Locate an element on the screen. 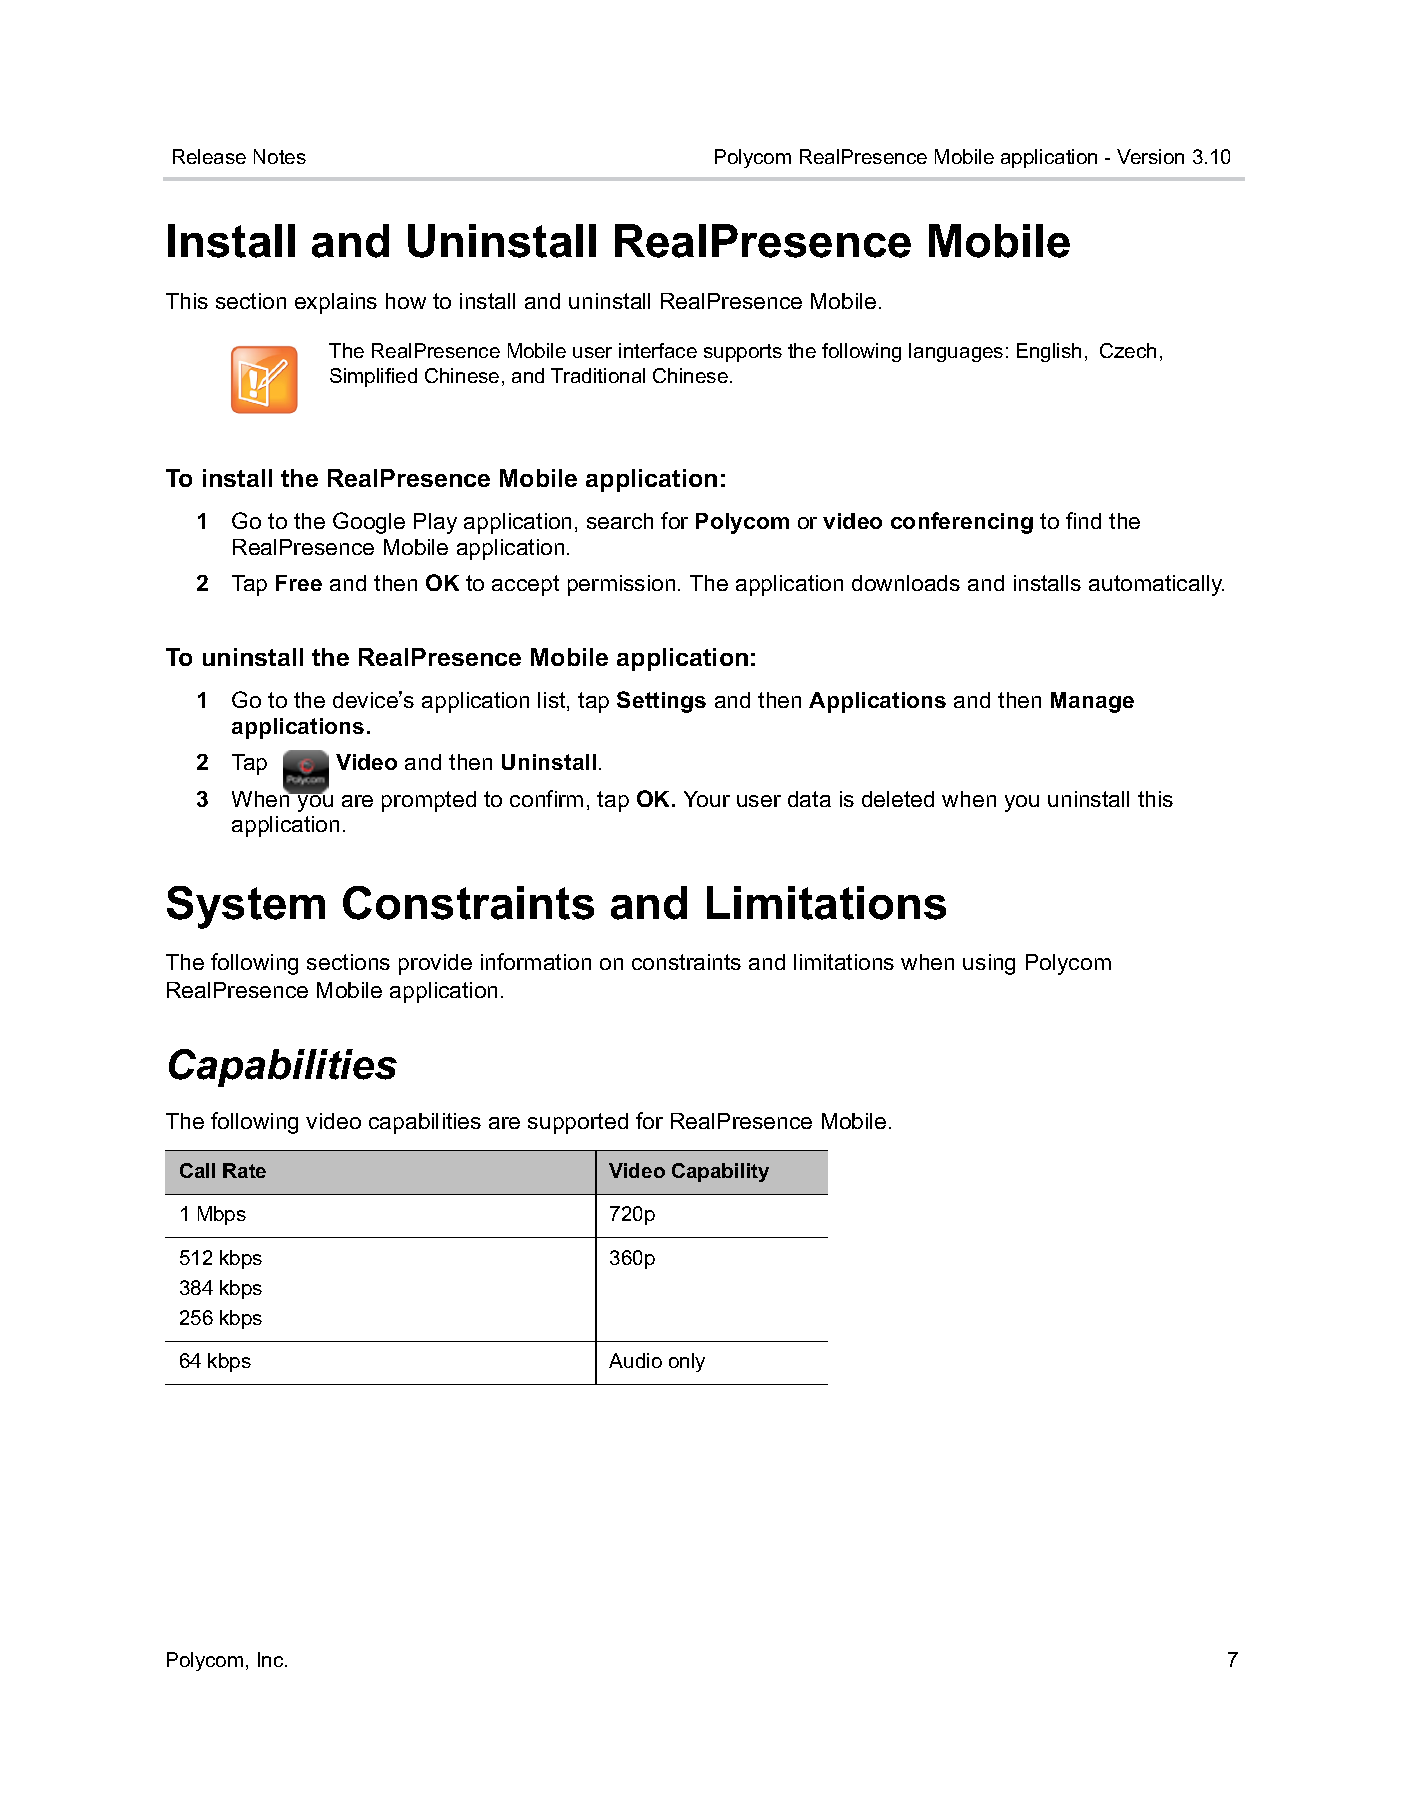 This screenshot has width=1406, height=1819. Notes is located at coordinates (280, 156).
